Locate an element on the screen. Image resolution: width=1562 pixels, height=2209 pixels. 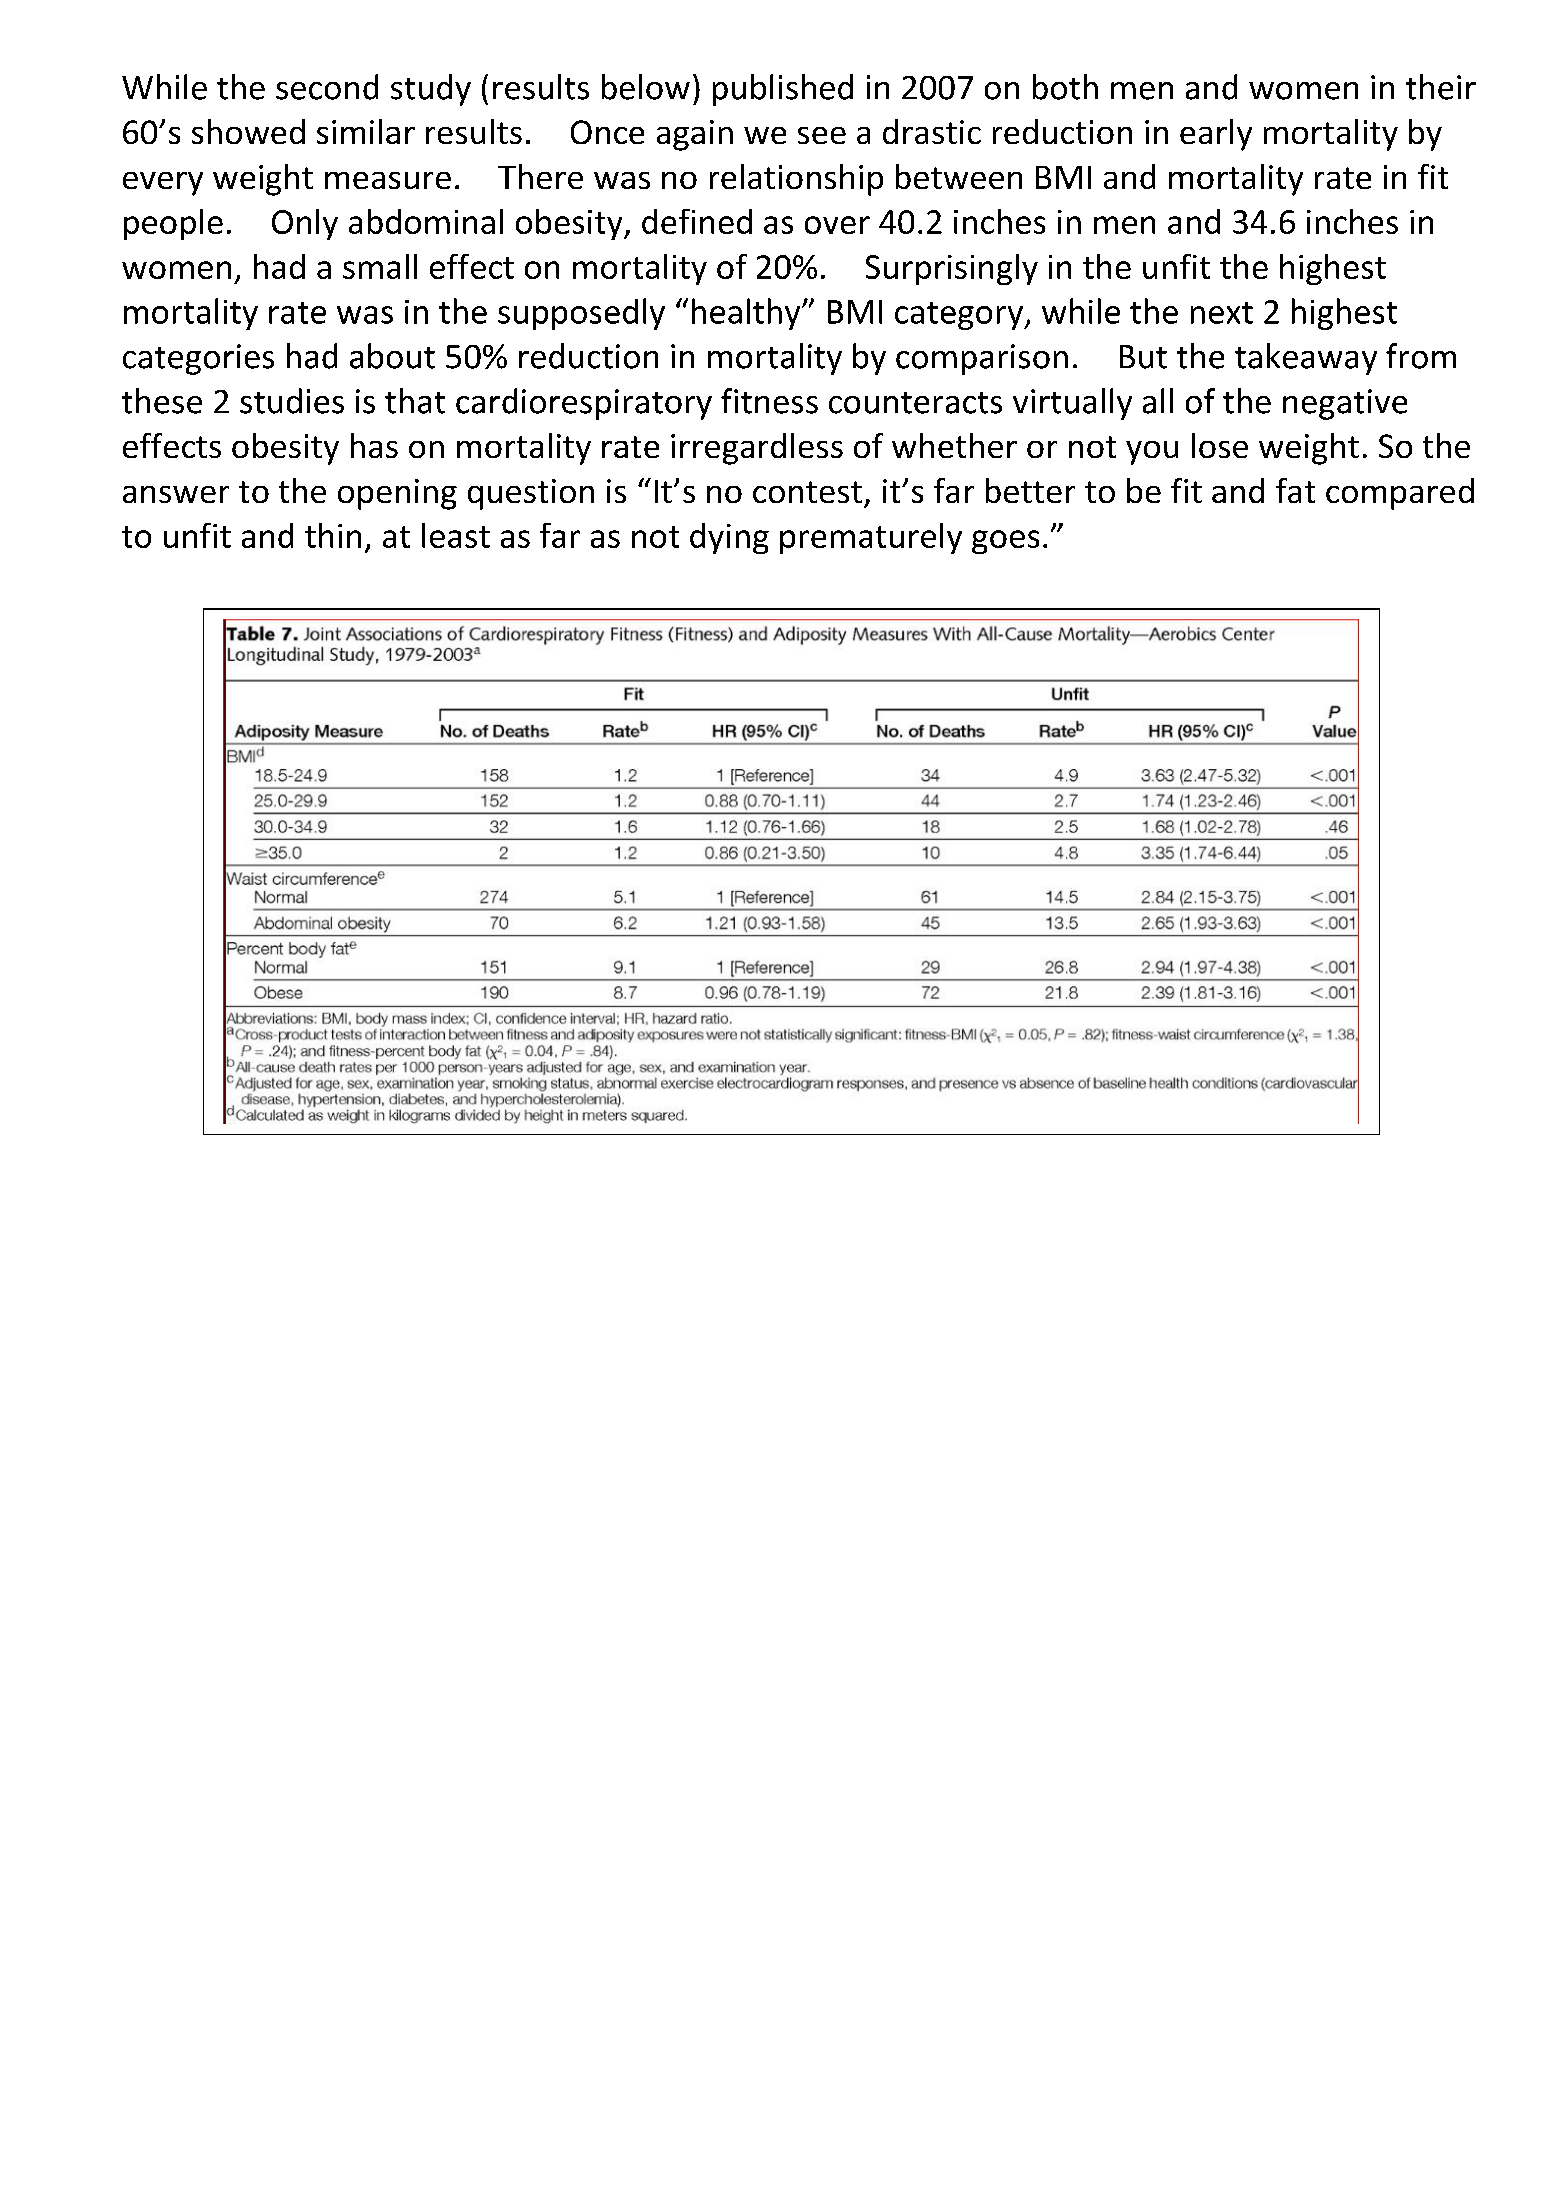
thin is located at coordinates (333, 535).
